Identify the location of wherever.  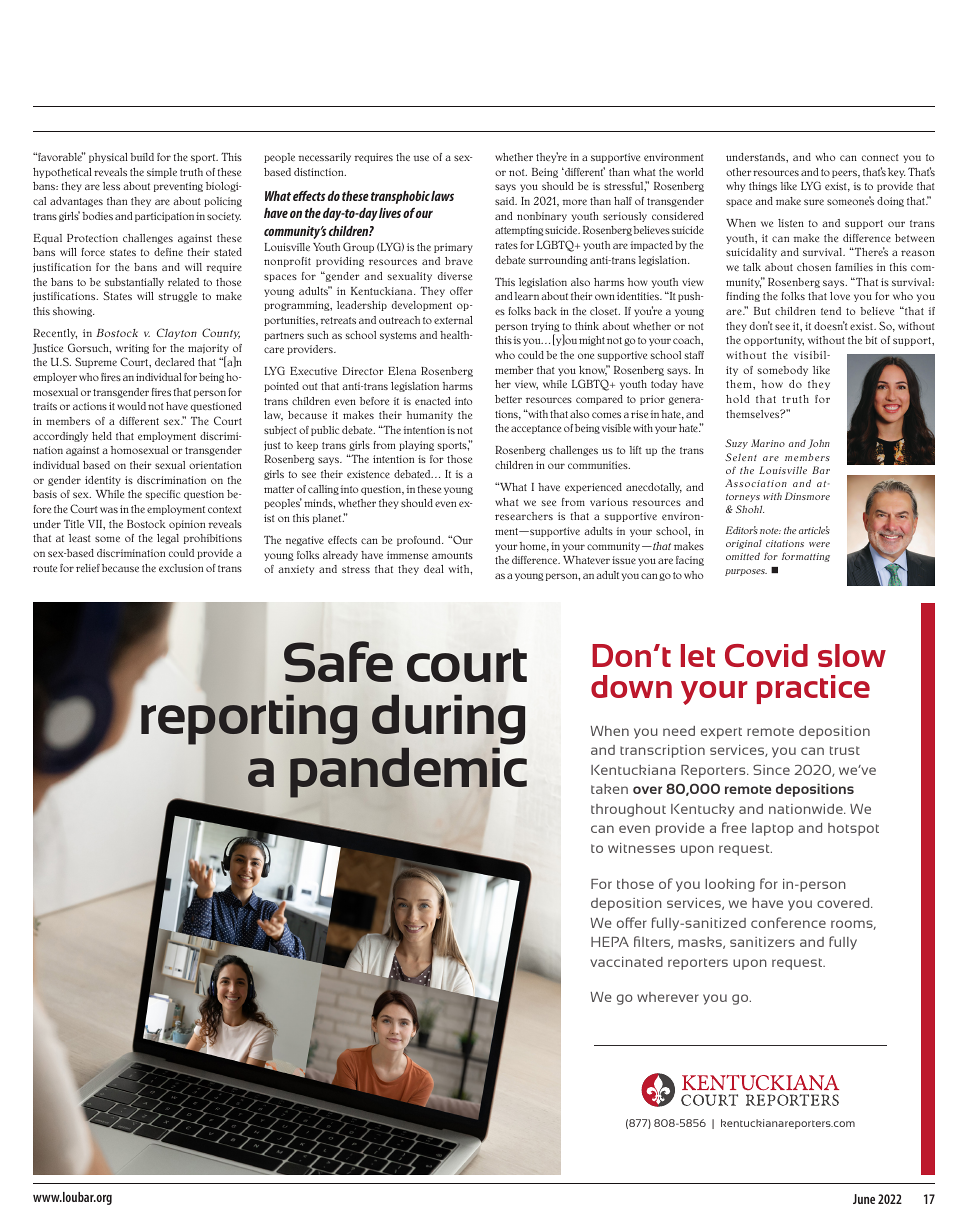
(668, 997).
